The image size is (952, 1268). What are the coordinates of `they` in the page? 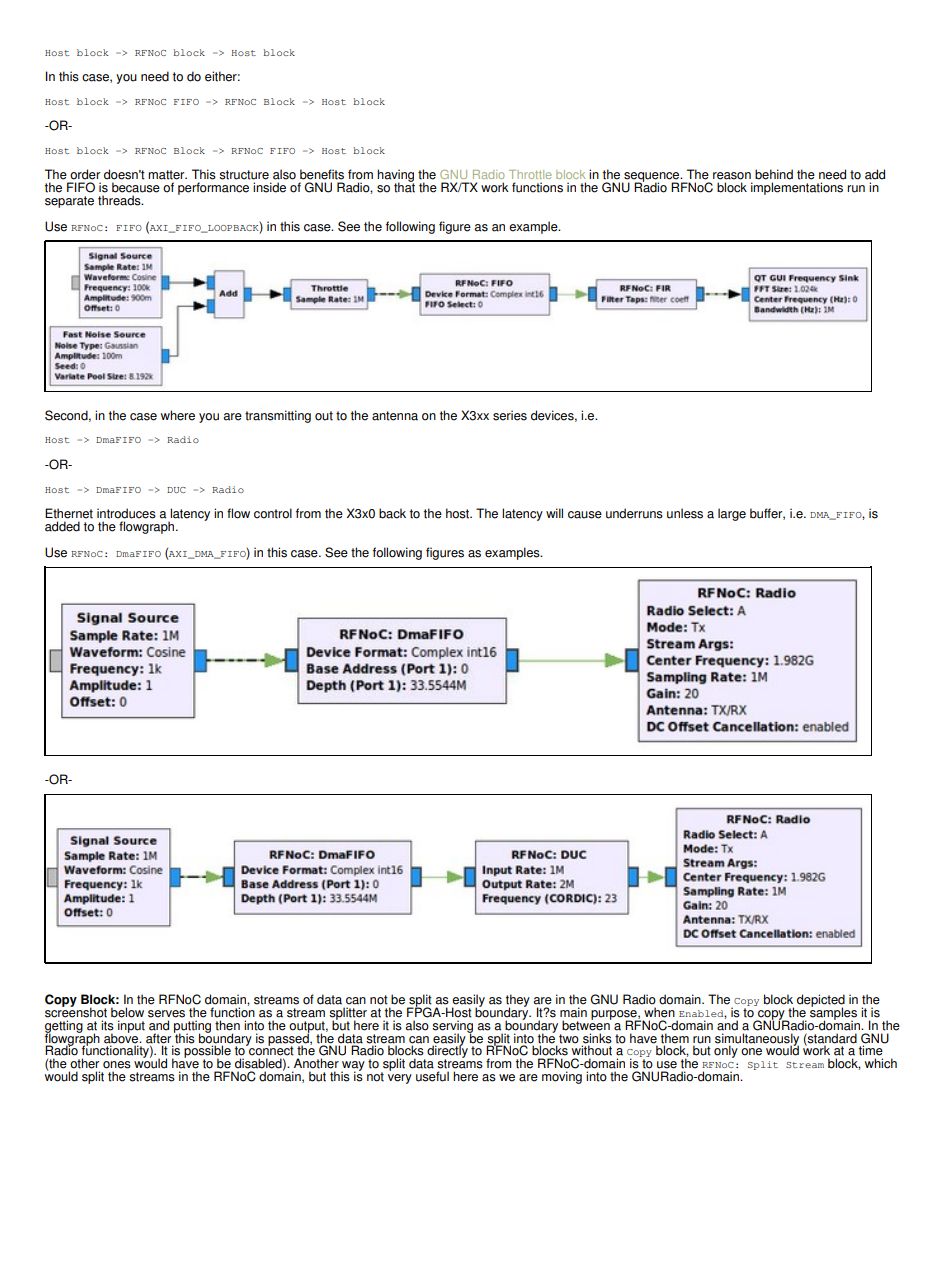 It's located at (518, 1001).
